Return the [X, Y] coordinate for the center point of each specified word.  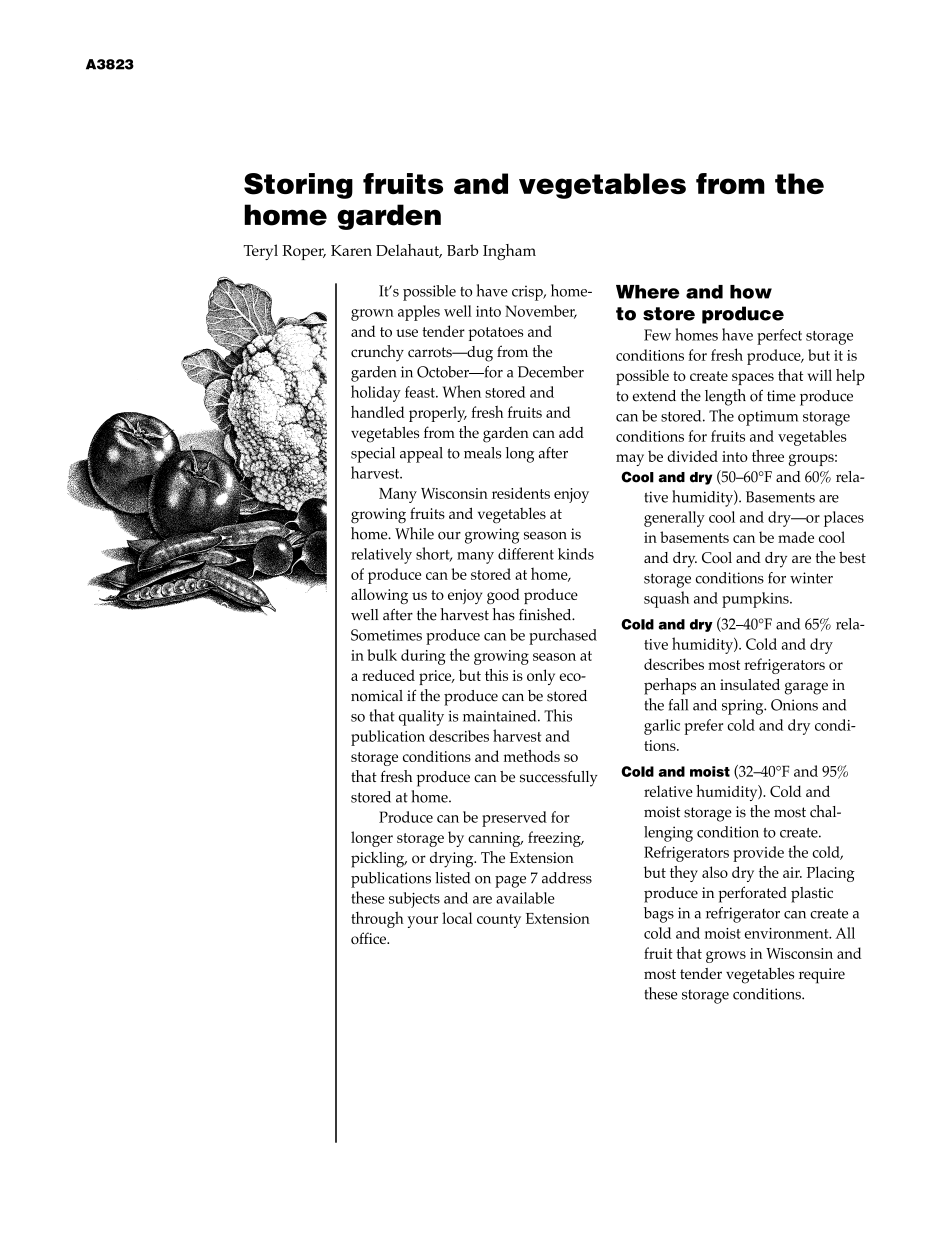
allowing [379, 596]
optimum [768, 418]
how [751, 292]
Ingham [509, 252]
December [551, 372]
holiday [376, 393]
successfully [559, 778]
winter [811, 578]
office [369, 938]
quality [421, 718]
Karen [351, 250]
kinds [576, 554]
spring [744, 707]
